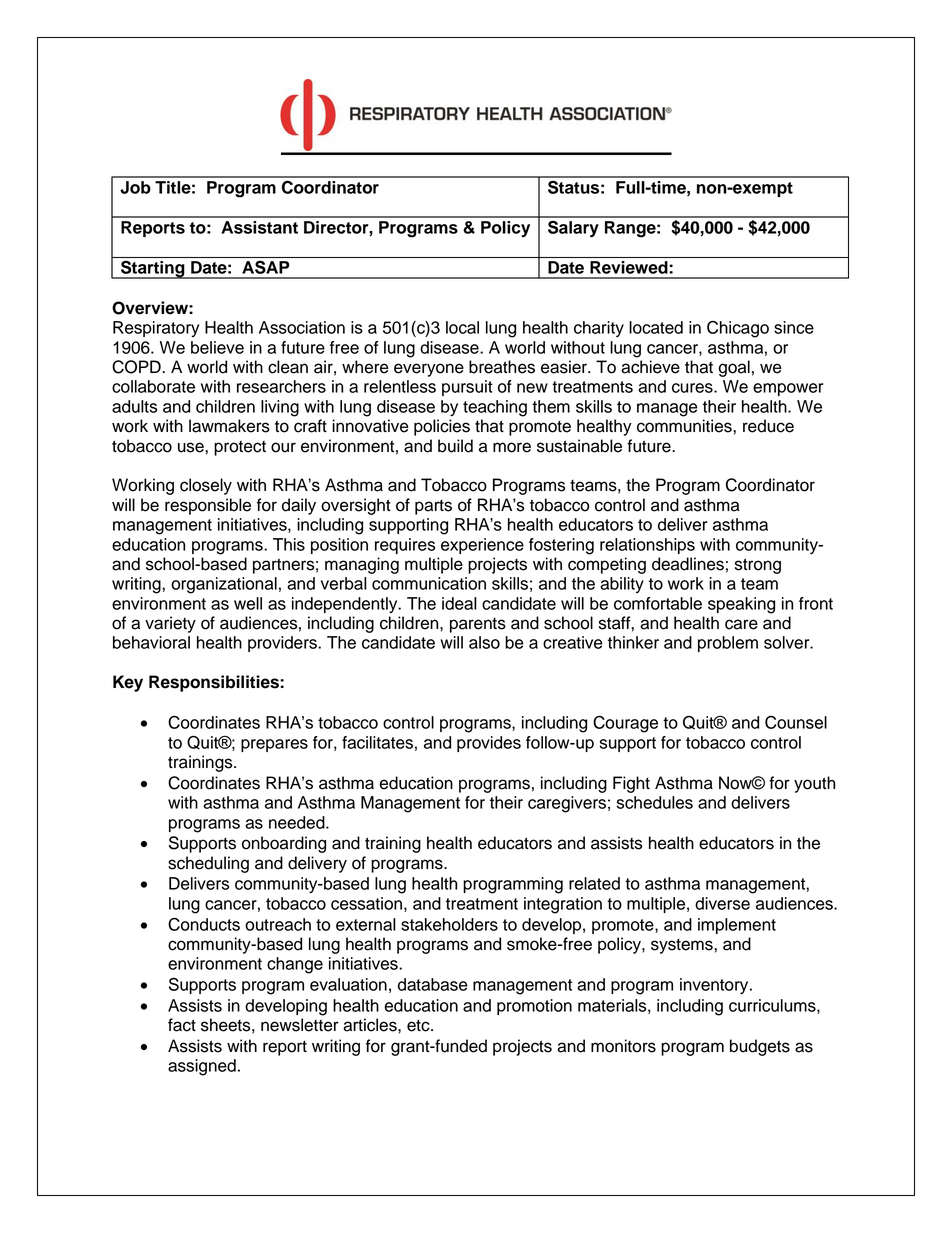 This document has height=1233, width=952. I want to click on prepares, so click(274, 745).
